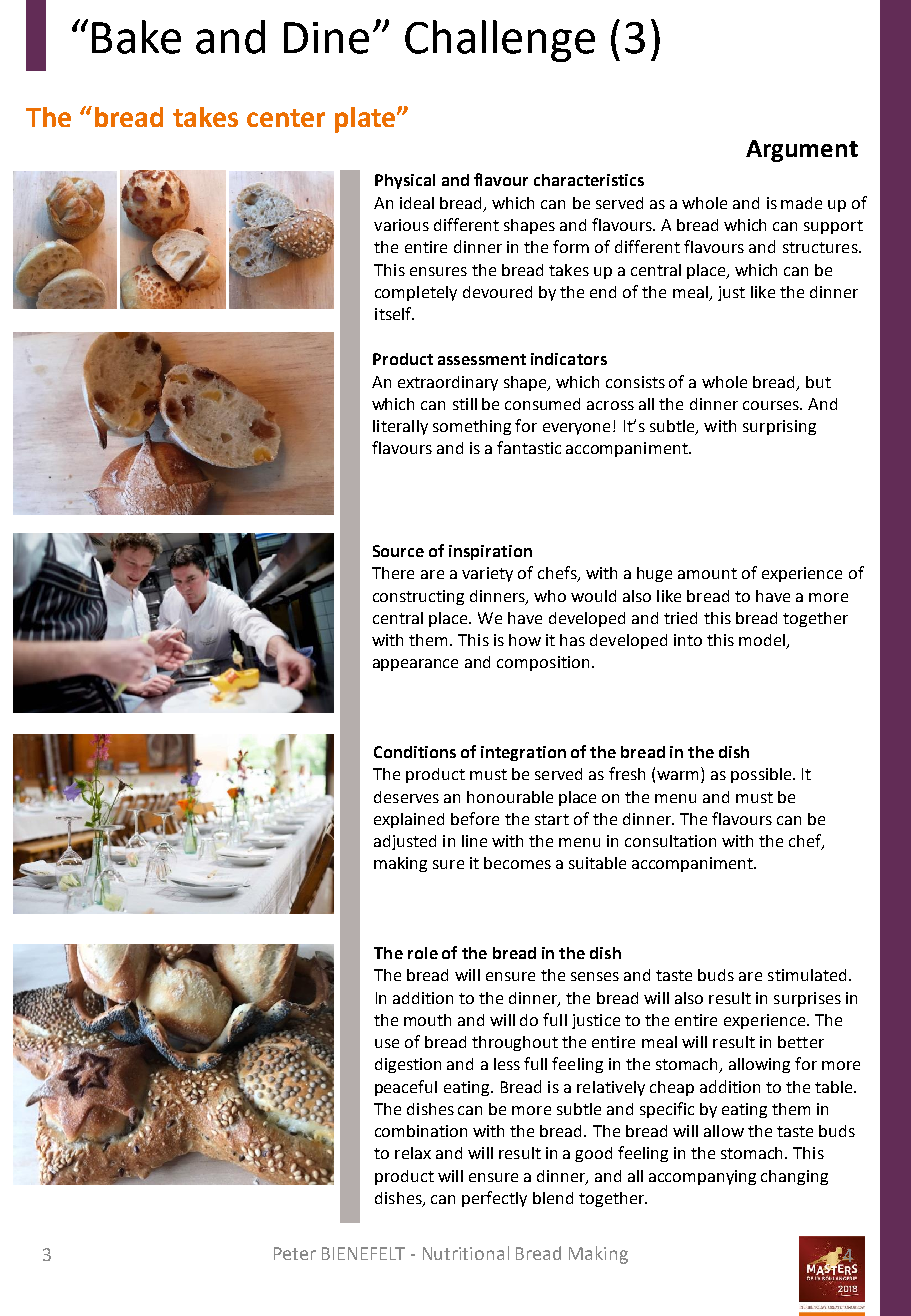 The width and height of the document is (911, 1316). Describe the element at coordinates (494, 1199) in the document. I see `perfectly` at that location.
